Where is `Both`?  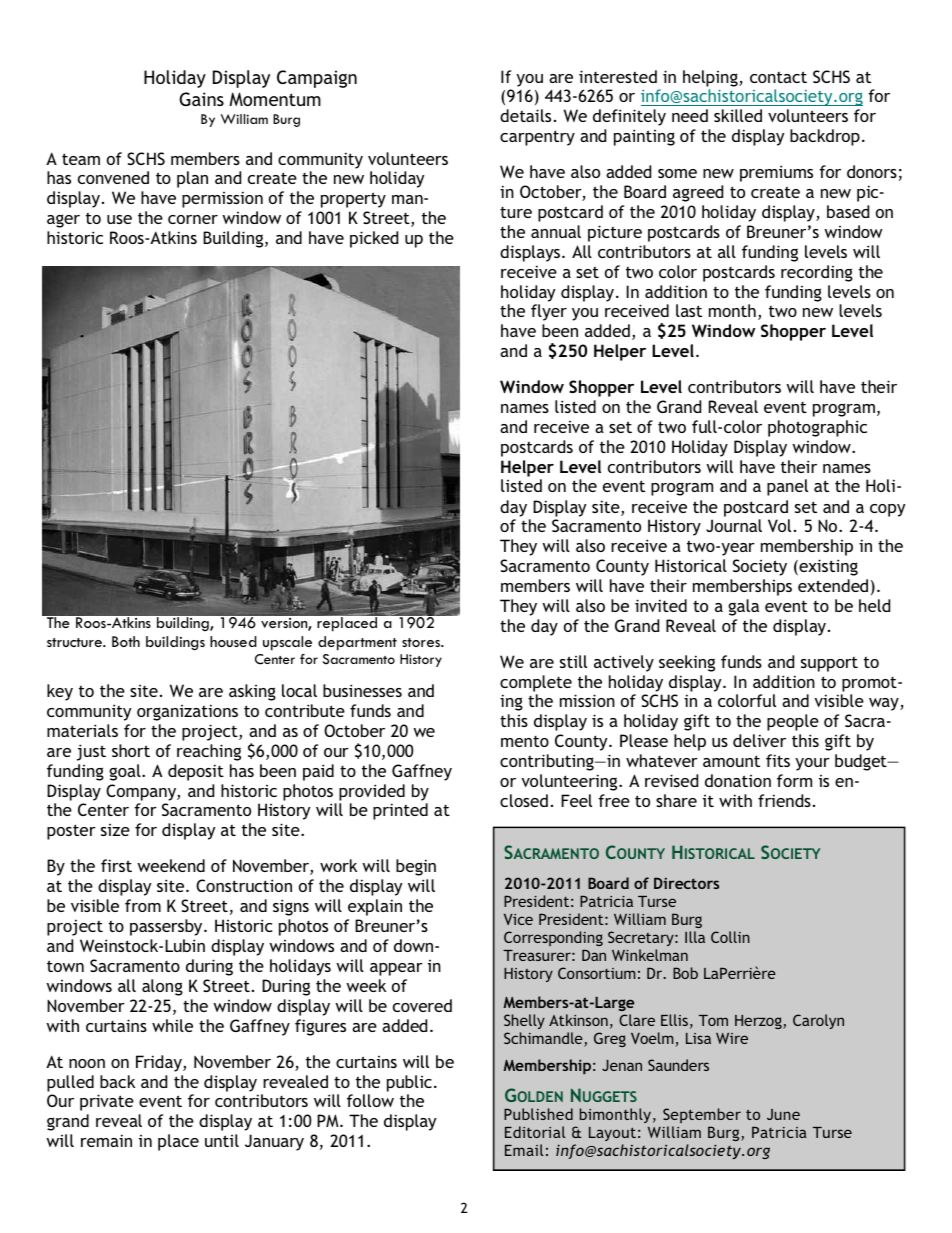 Both is located at coordinates (126, 641).
